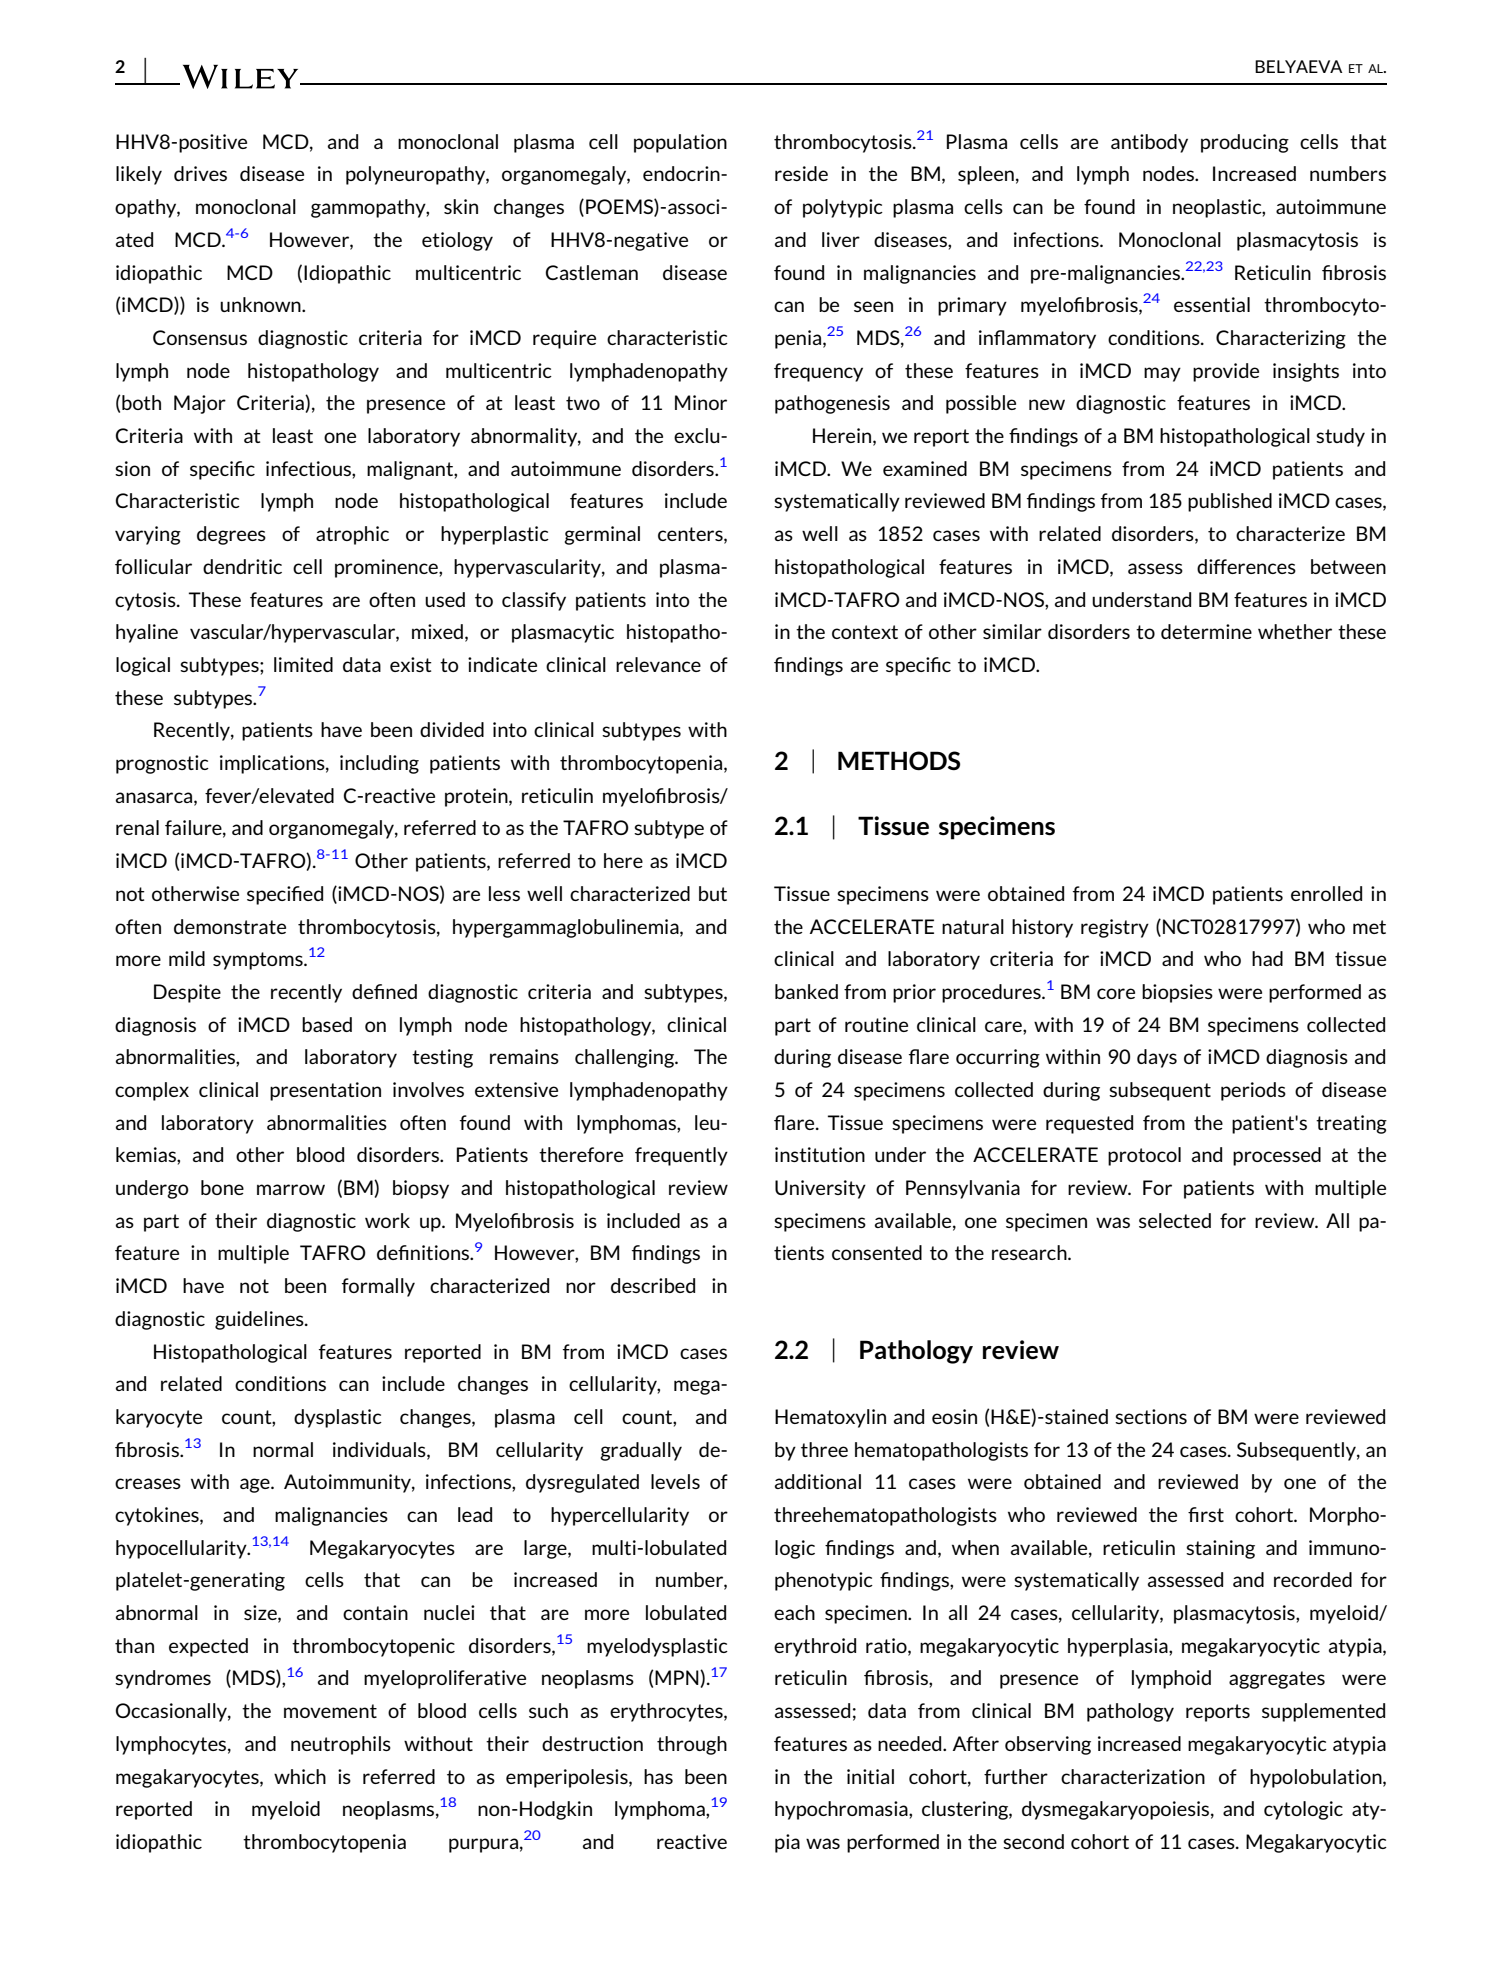 This document has height=1975, width=1502. I want to click on based, so click(327, 1024).
